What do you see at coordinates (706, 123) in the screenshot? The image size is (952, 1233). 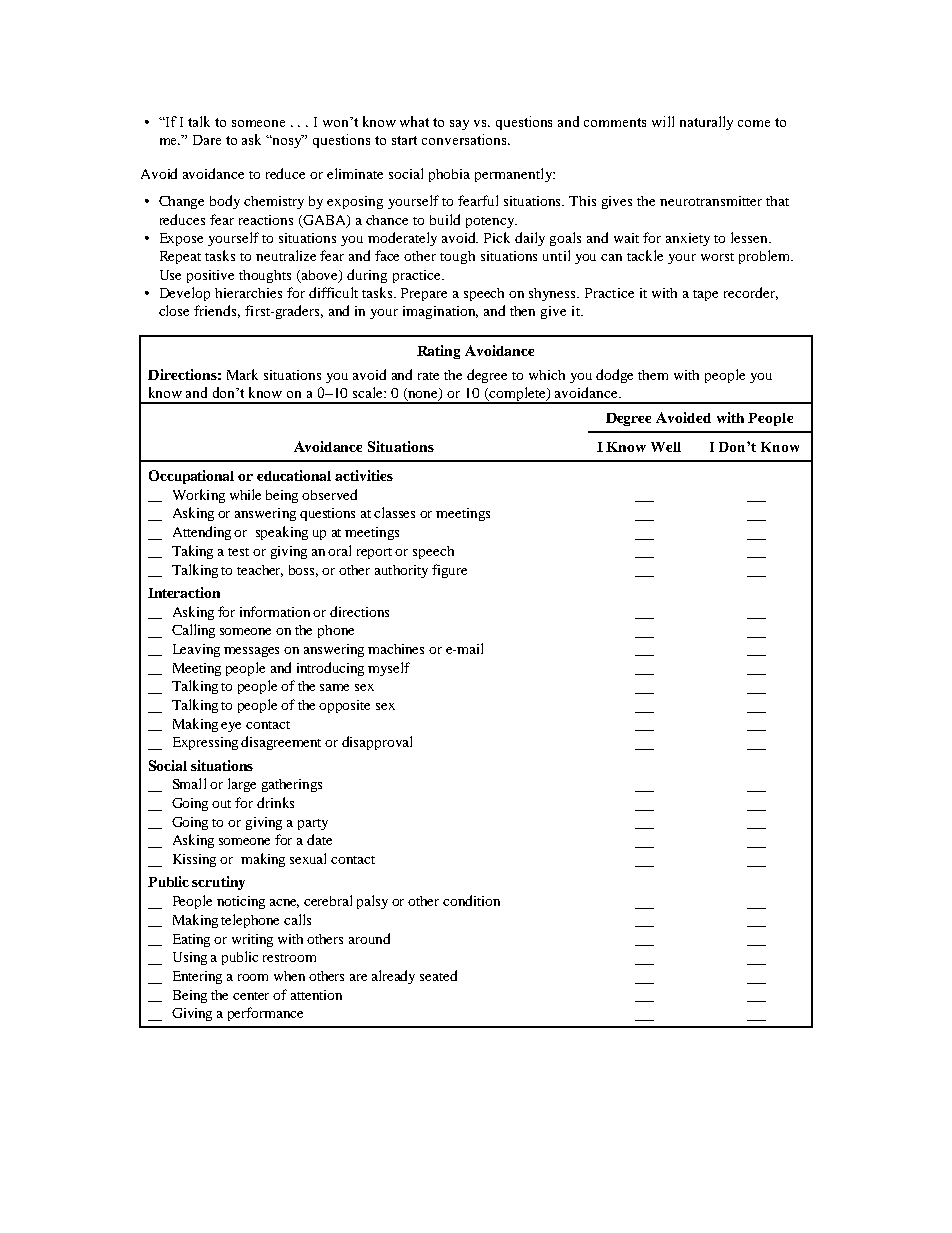 I see `naturally` at bounding box center [706, 123].
